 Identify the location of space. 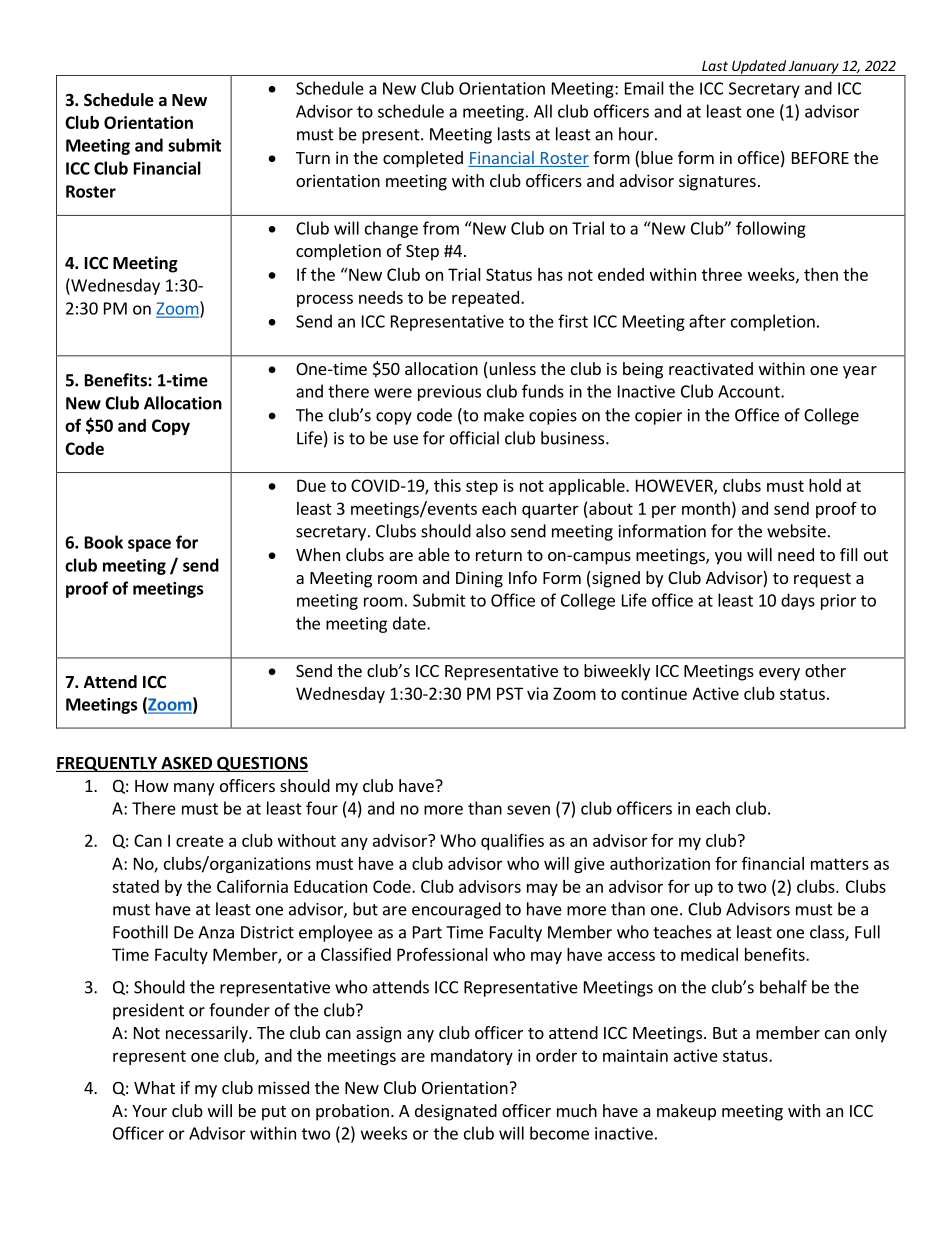
(149, 545).
